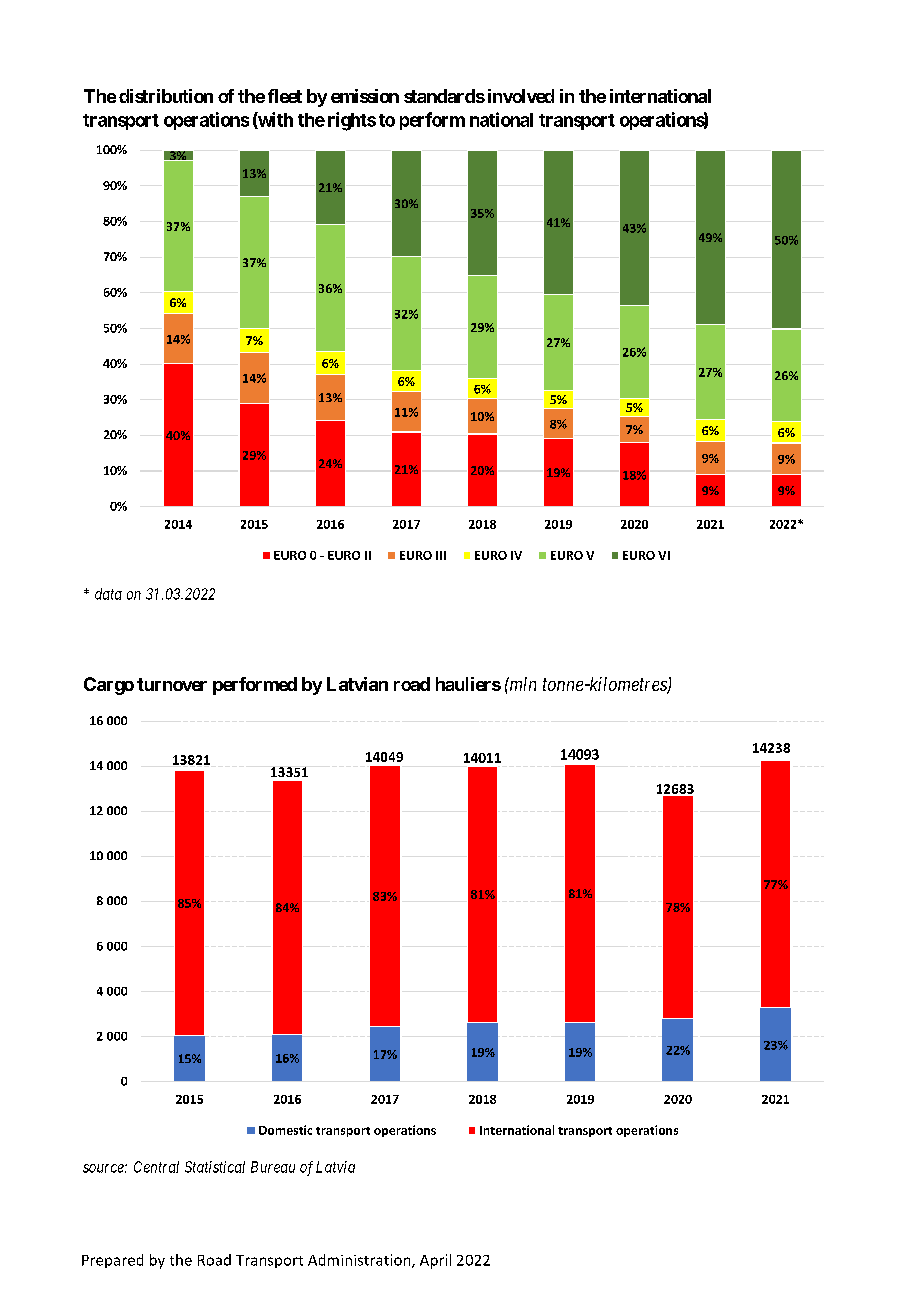 This image has width=924, height=1308. I want to click on April, so click(435, 1261).
